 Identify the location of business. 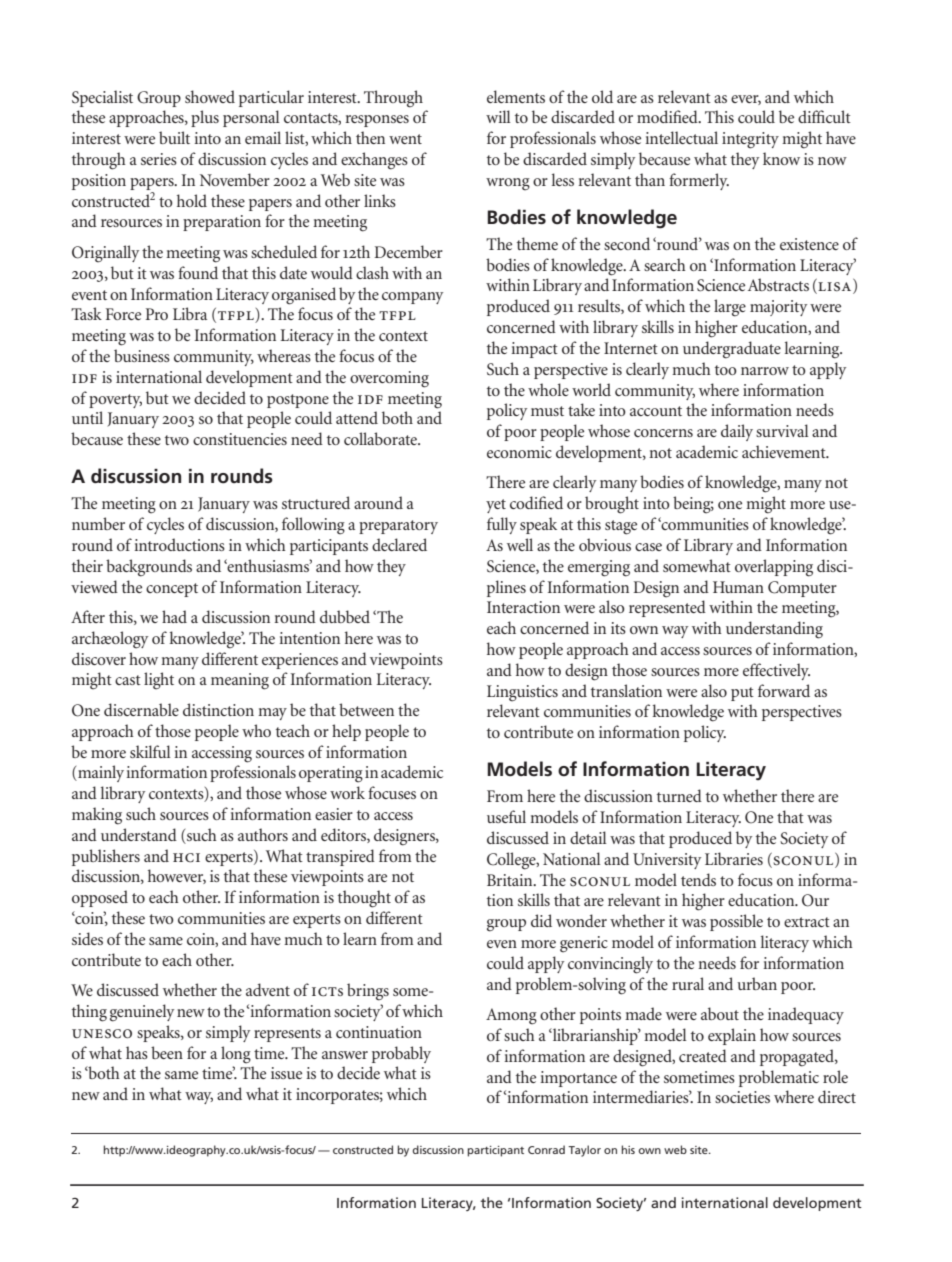
(142, 355).
